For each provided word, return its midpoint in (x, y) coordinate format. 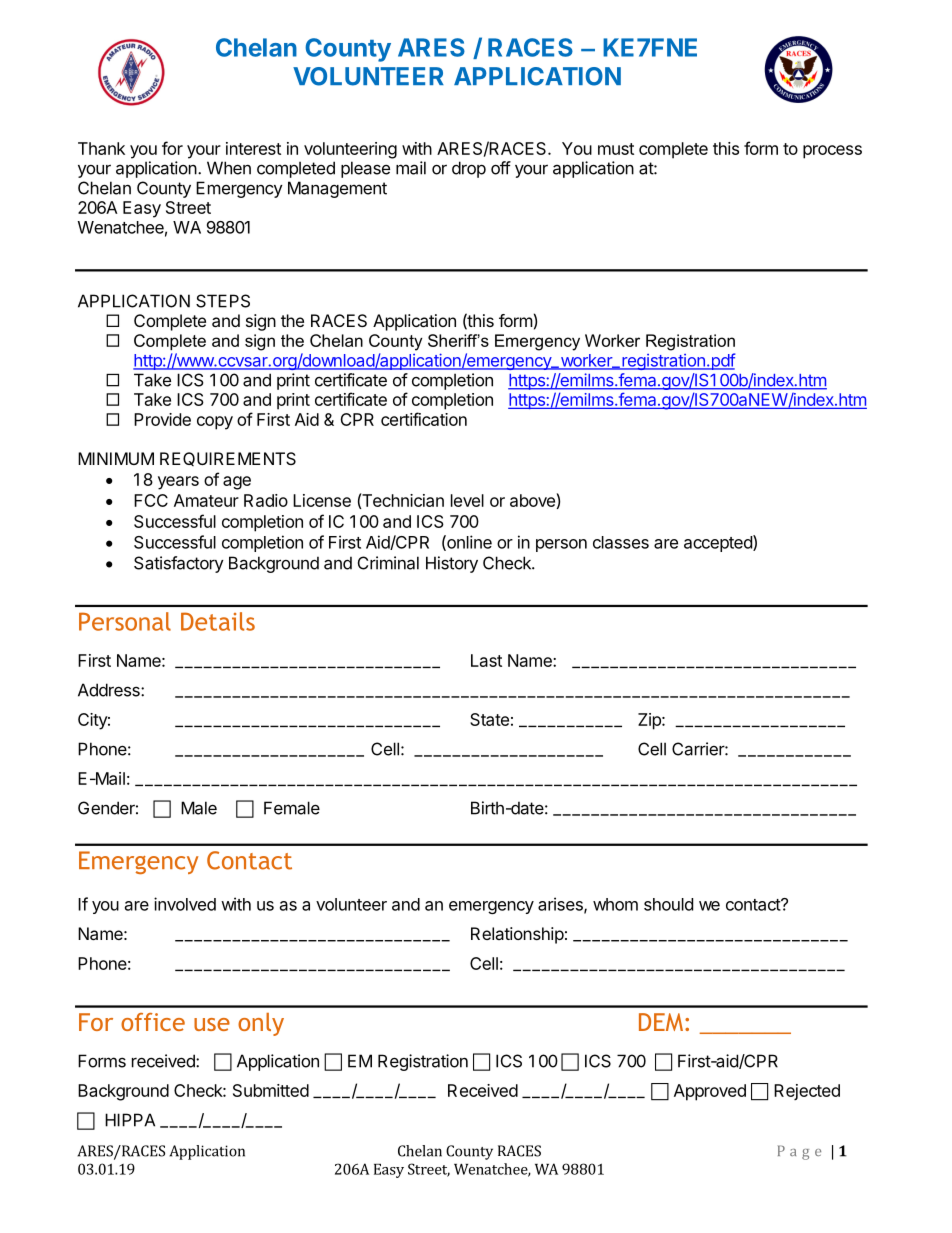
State (489, 719)
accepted (719, 543)
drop (469, 169)
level (467, 500)
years (178, 483)
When (229, 168)
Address (110, 690)
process (832, 152)
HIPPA (130, 1120)
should (668, 904)
